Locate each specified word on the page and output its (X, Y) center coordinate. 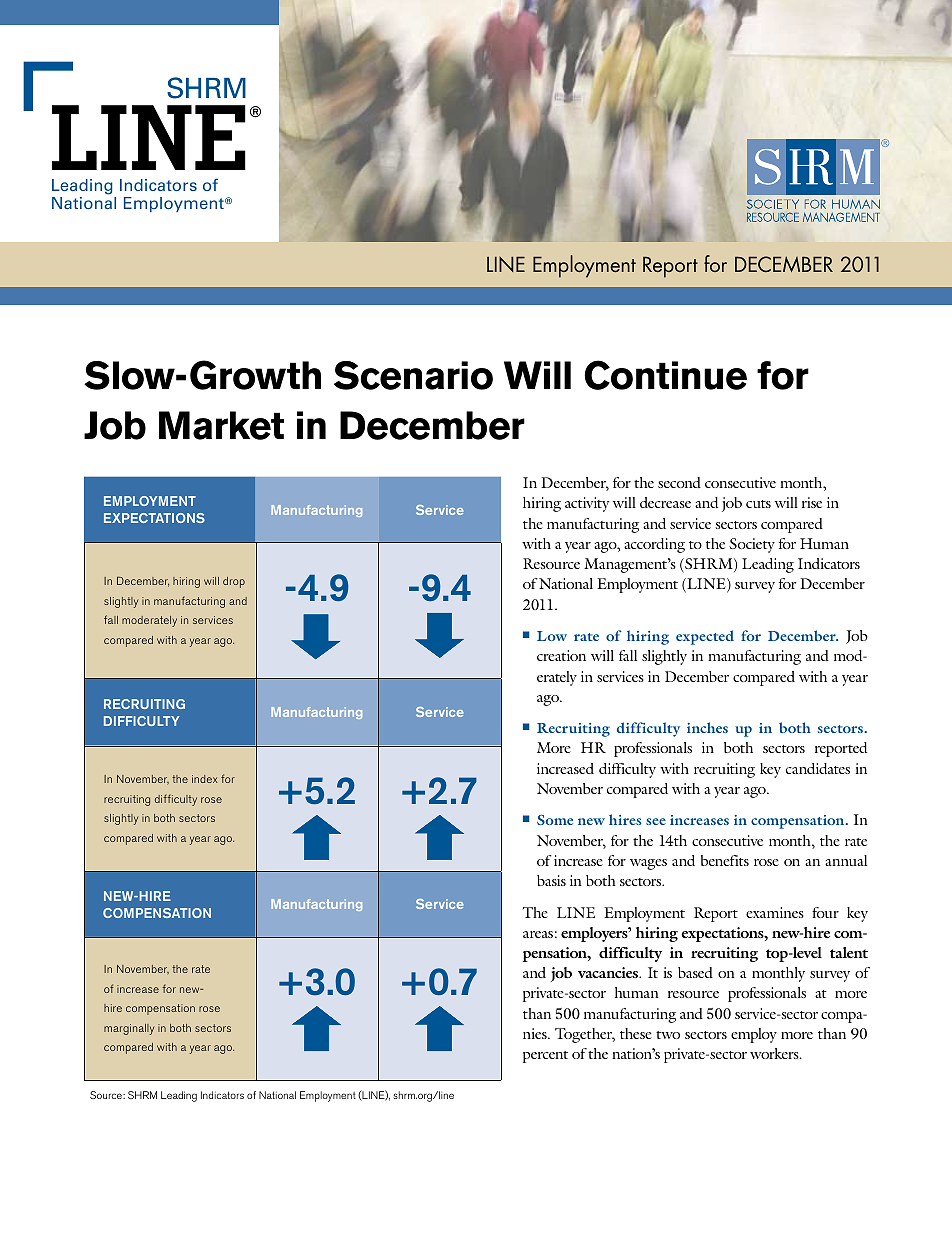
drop (234, 582)
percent (545, 1057)
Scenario (413, 375)
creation (561, 655)
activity (587, 504)
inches (707, 727)
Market (221, 425)
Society (752, 545)
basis (551, 880)
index (205, 779)
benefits (725, 860)
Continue (665, 375)
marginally (129, 1029)
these (636, 1033)
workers (775, 1053)
